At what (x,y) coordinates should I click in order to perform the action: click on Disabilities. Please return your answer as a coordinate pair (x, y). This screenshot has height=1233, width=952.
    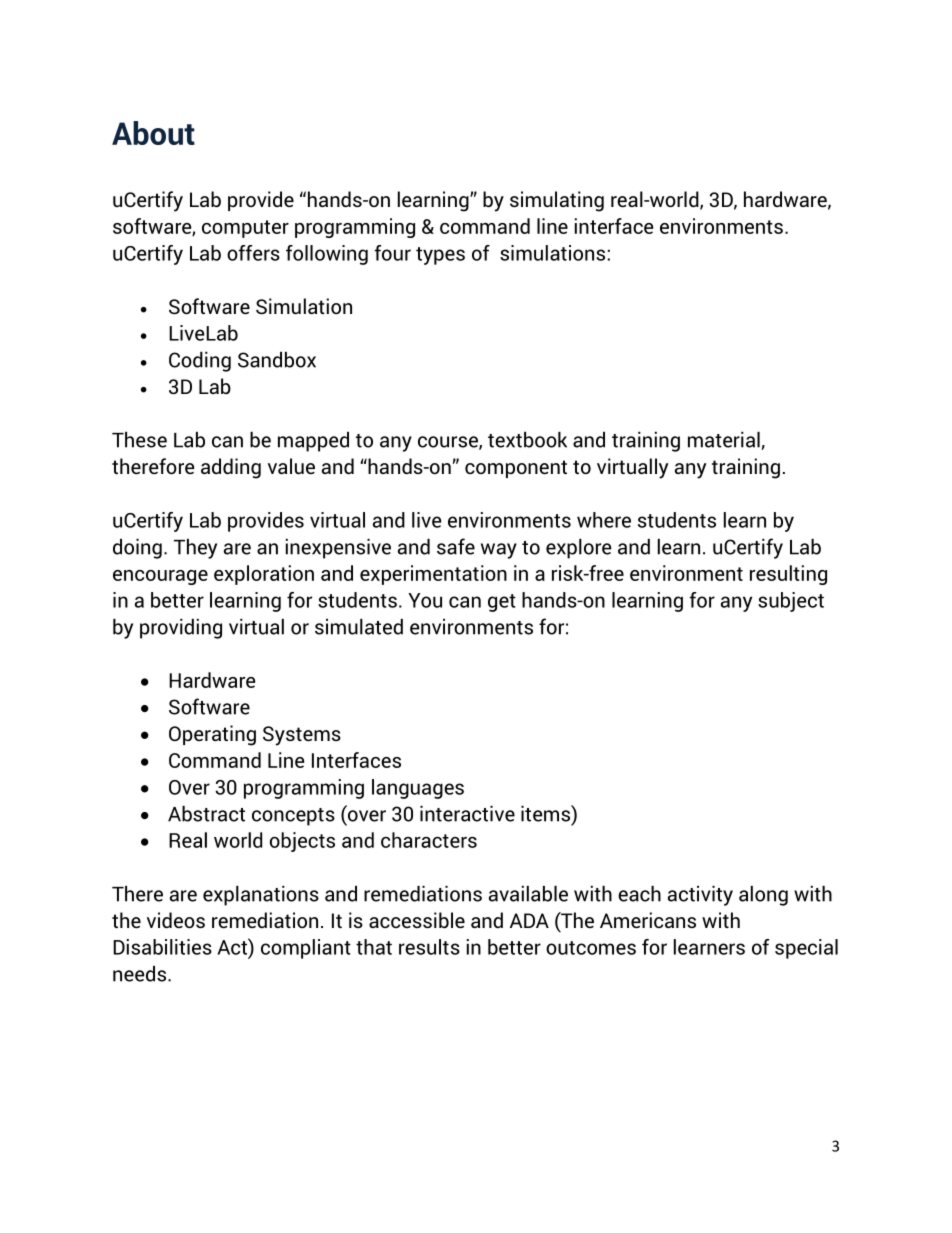
    Looking at the image, I should click on (162, 947).
